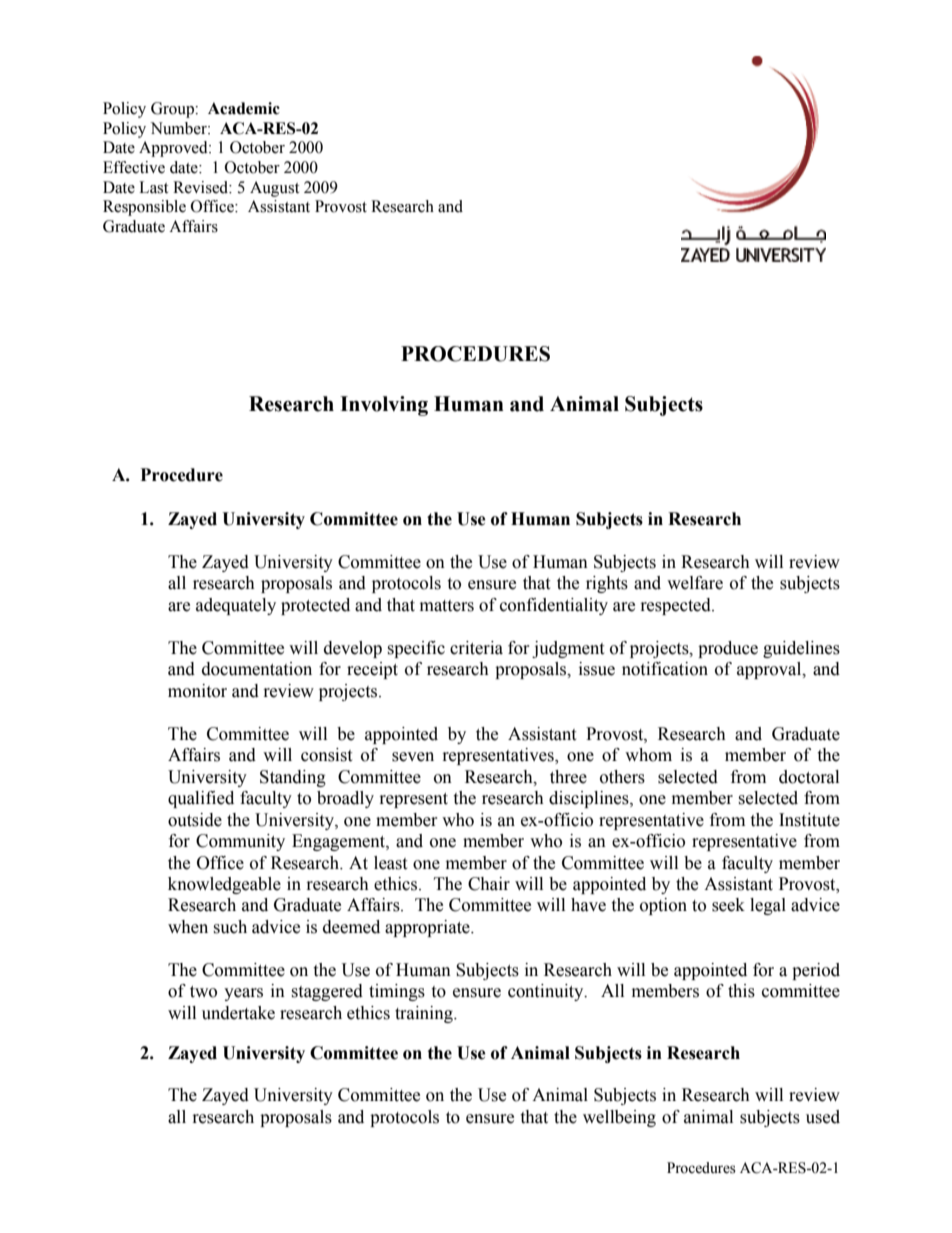 This screenshot has width=952, height=1233. I want to click on used, so click(823, 1117).
